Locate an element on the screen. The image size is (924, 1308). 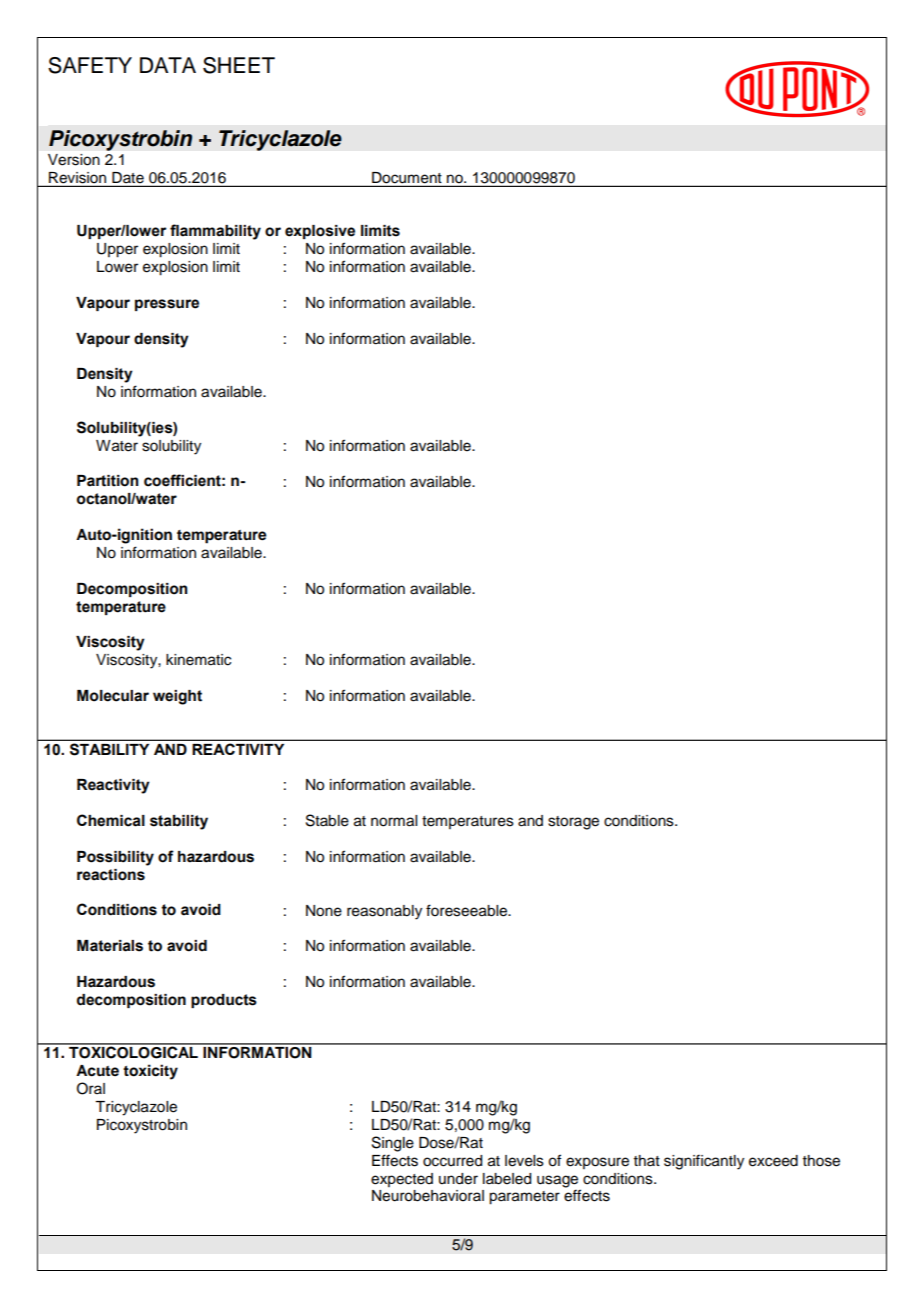
foreseeable is located at coordinates (468, 910).
